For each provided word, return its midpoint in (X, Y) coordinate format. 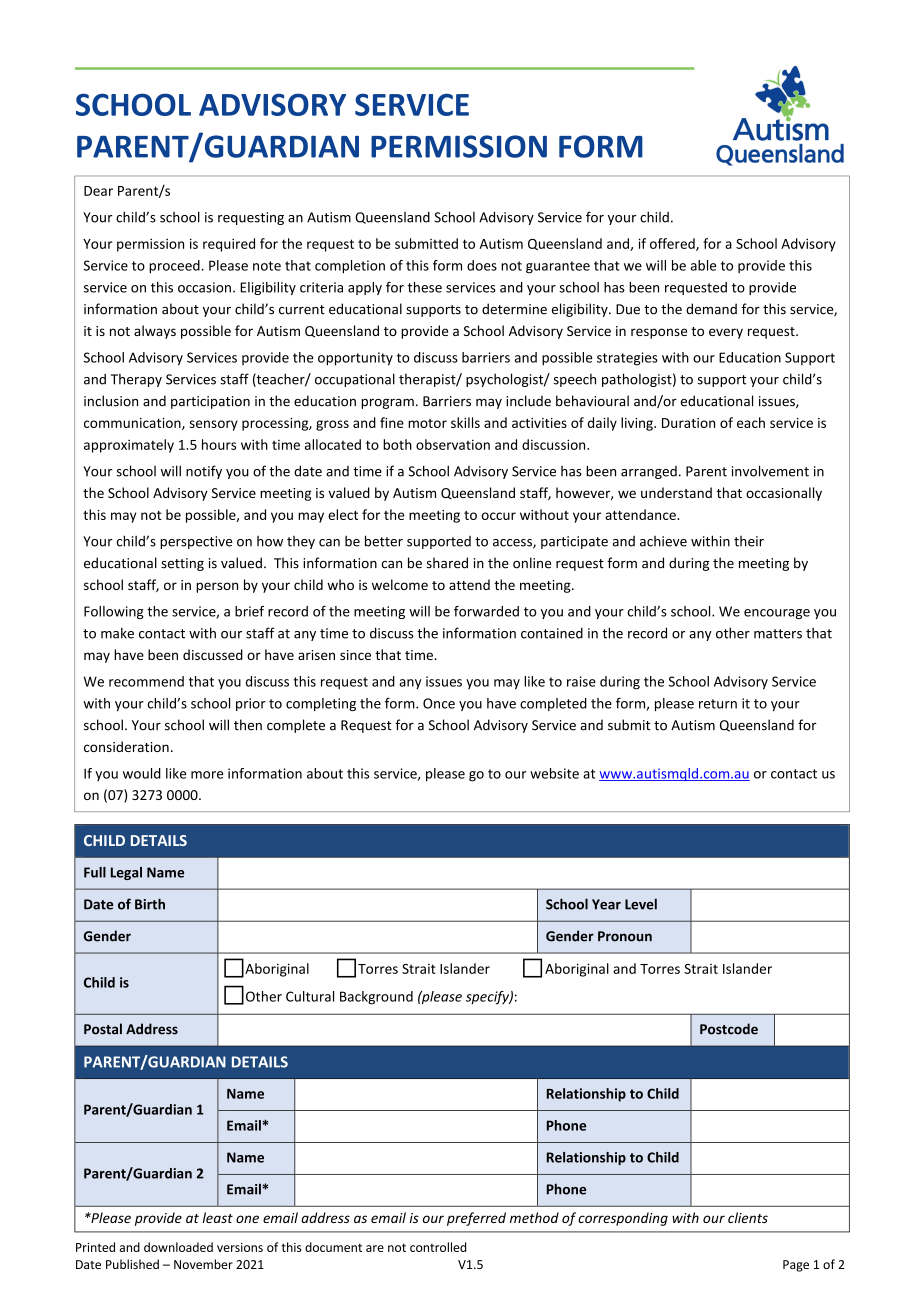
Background (376, 998)
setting (182, 564)
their (749, 541)
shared (447, 563)
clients (748, 1217)
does (482, 265)
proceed (175, 267)
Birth (150, 904)
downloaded (178, 1247)
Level (641, 904)
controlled (438, 1247)
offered (673, 244)
